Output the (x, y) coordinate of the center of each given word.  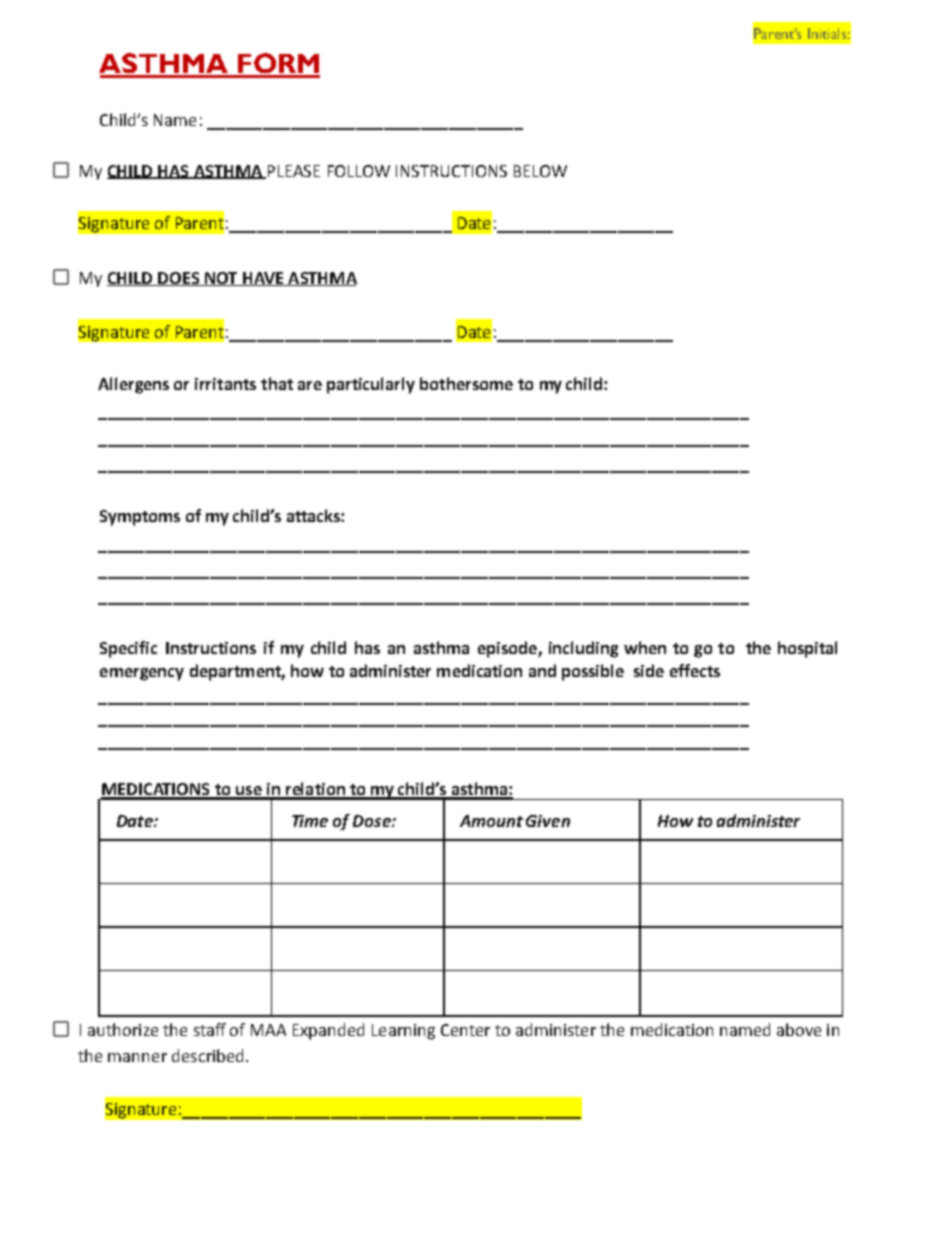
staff (210, 1029)
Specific (128, 649)
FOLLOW (359, 171)
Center (465, 1030)
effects (695, 670)
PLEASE (294, 171)
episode (508, 649)
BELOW (540, 171)
